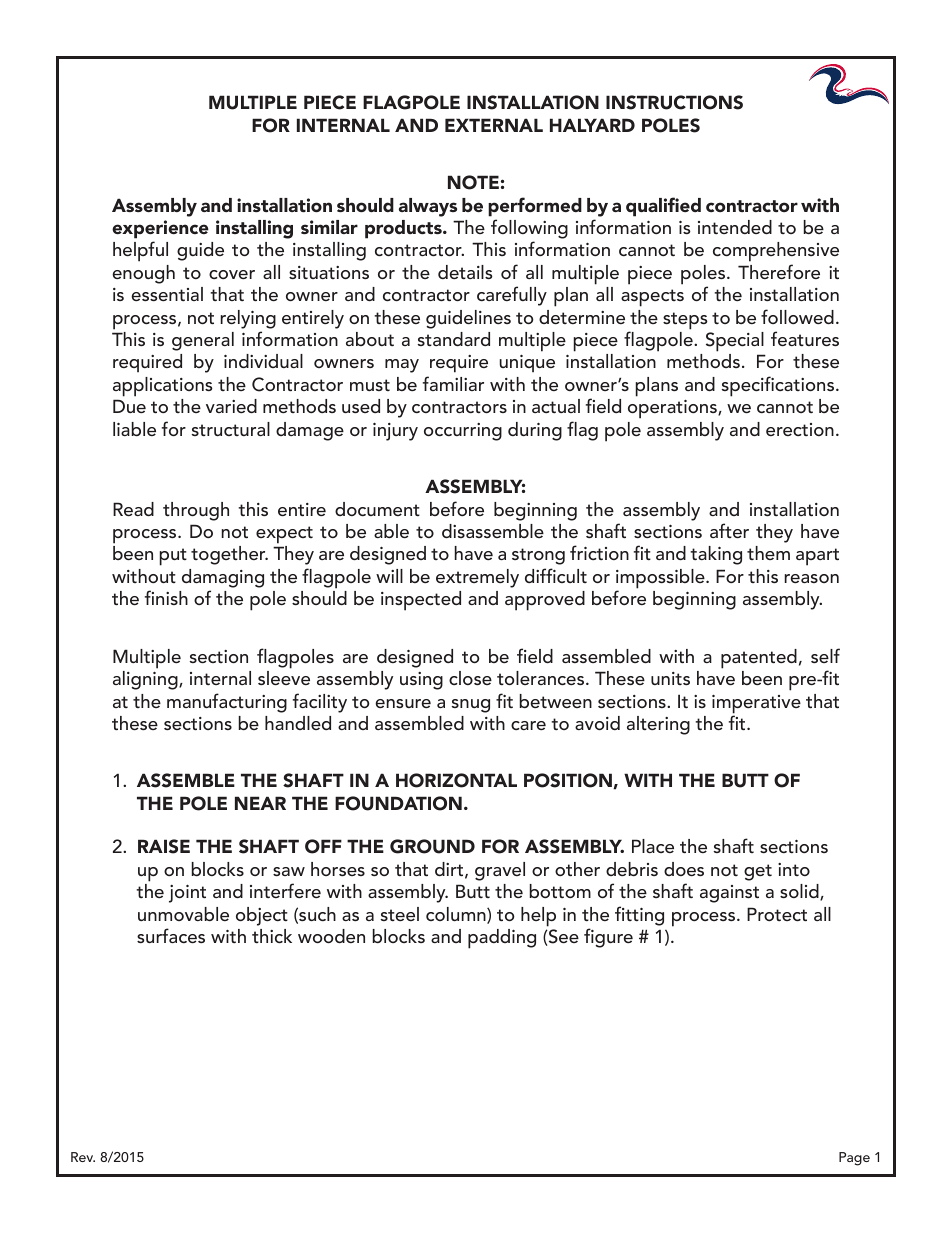 The width and height of the screenshot is (952, 1233). Describe the element at coordinates (854, 1159) in the screenshot. I see `Page` at that location.
